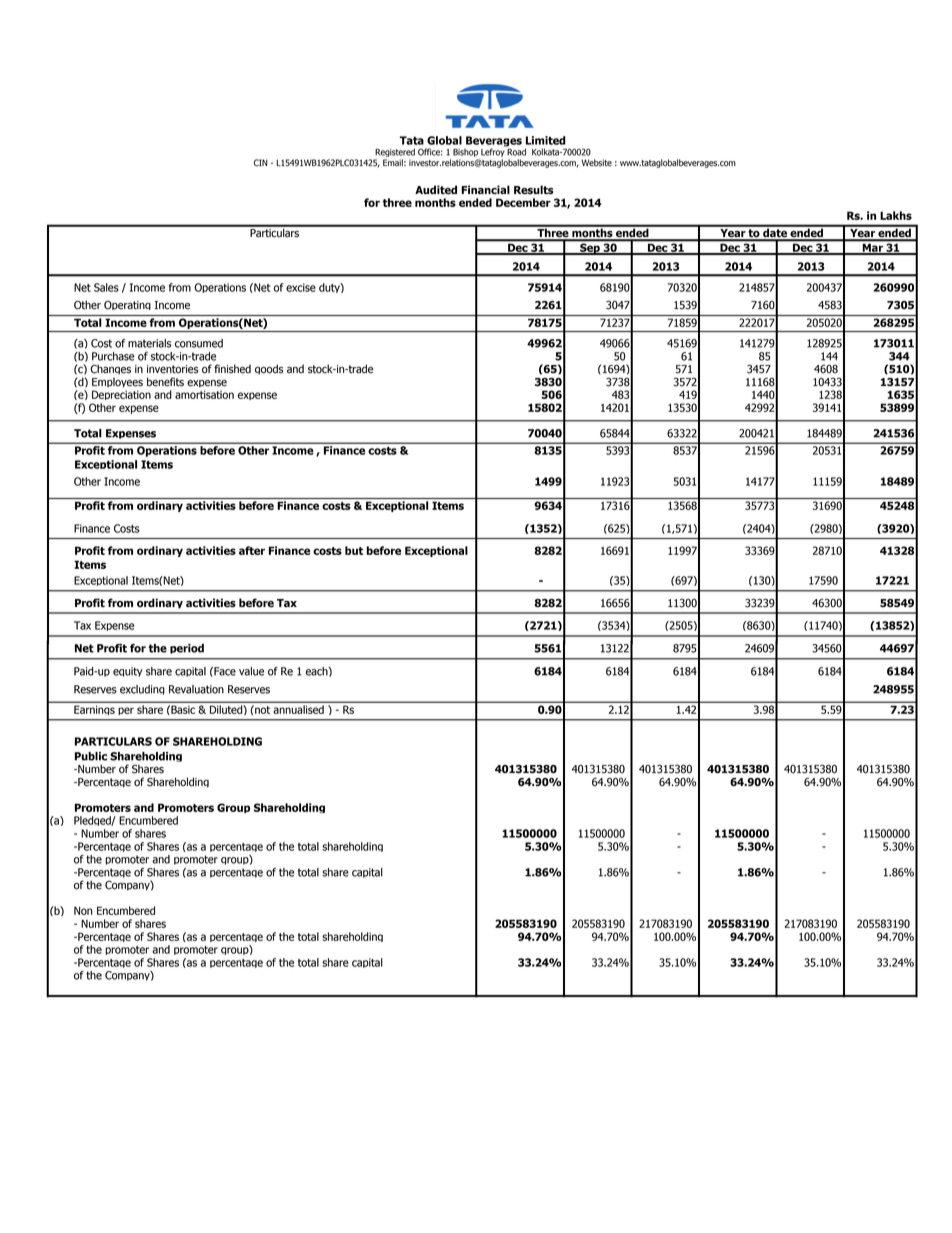 The image size is (952, 1233). I want to click on December, so click(523, 202).
